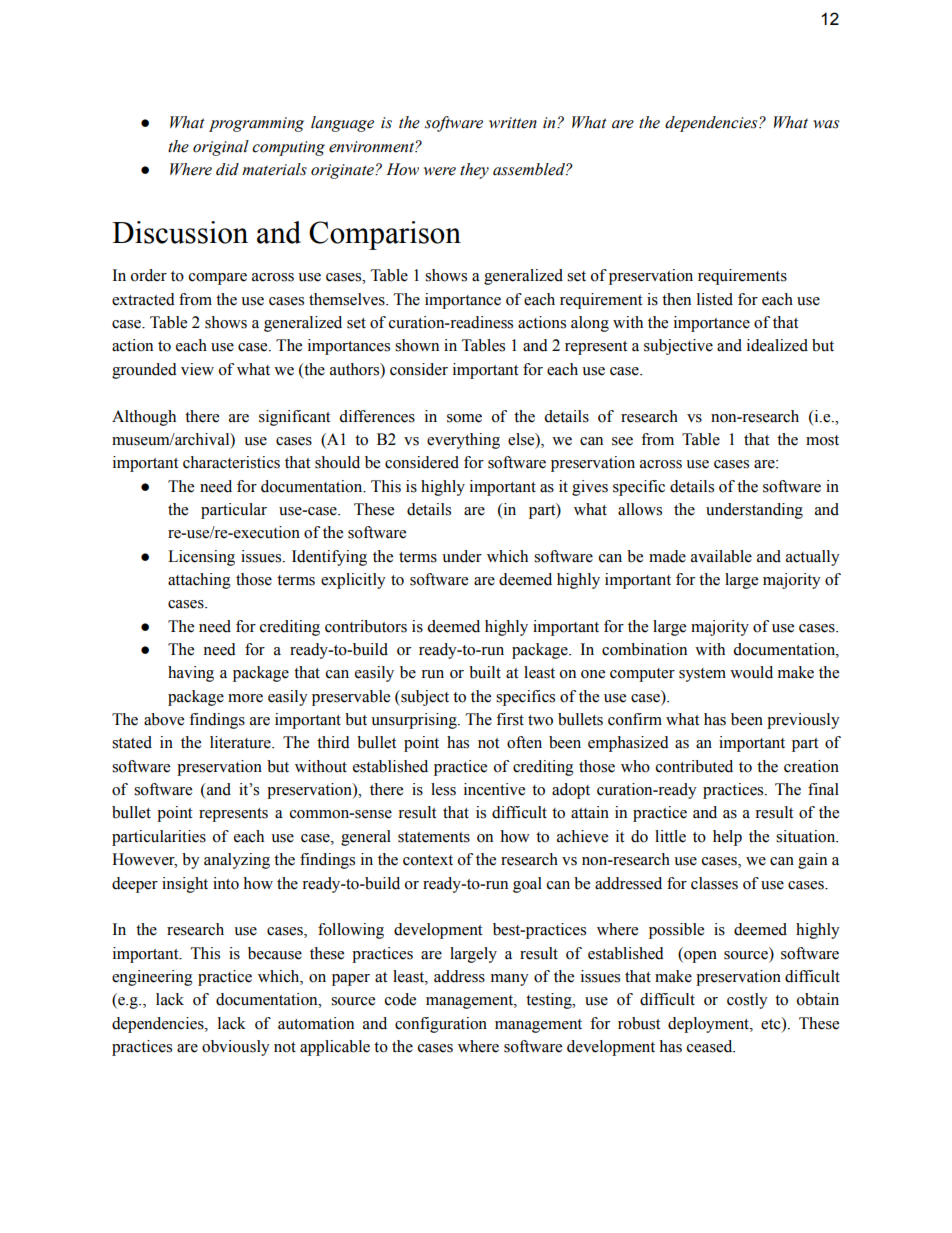 The width and height of the screenshot is (952, 1233). Describe the element at coordinates (822, 440) in the screenshot. I see `most` at that location.
